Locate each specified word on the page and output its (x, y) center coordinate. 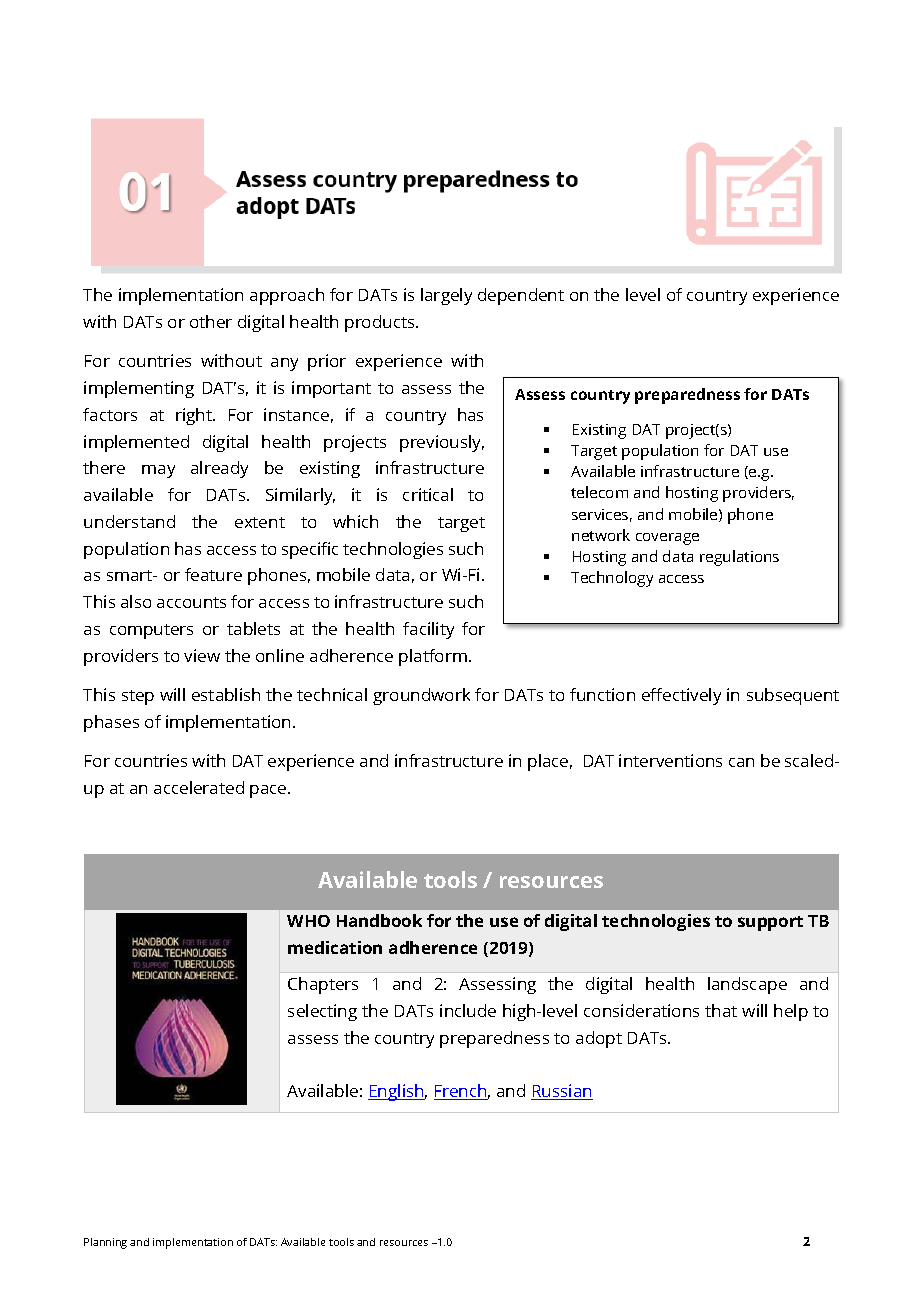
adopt (599, 1039)
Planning (105, 1243)
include (468, 1010)
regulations (739, 558)
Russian (562, 1092)
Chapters (323, 985)
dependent (521, 296)
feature (213, 574)
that (721, 1010)
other (211, 321)
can (741, 762)
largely (446, 296)
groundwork (421, 696)
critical (428, 494)
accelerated (199, 787)
